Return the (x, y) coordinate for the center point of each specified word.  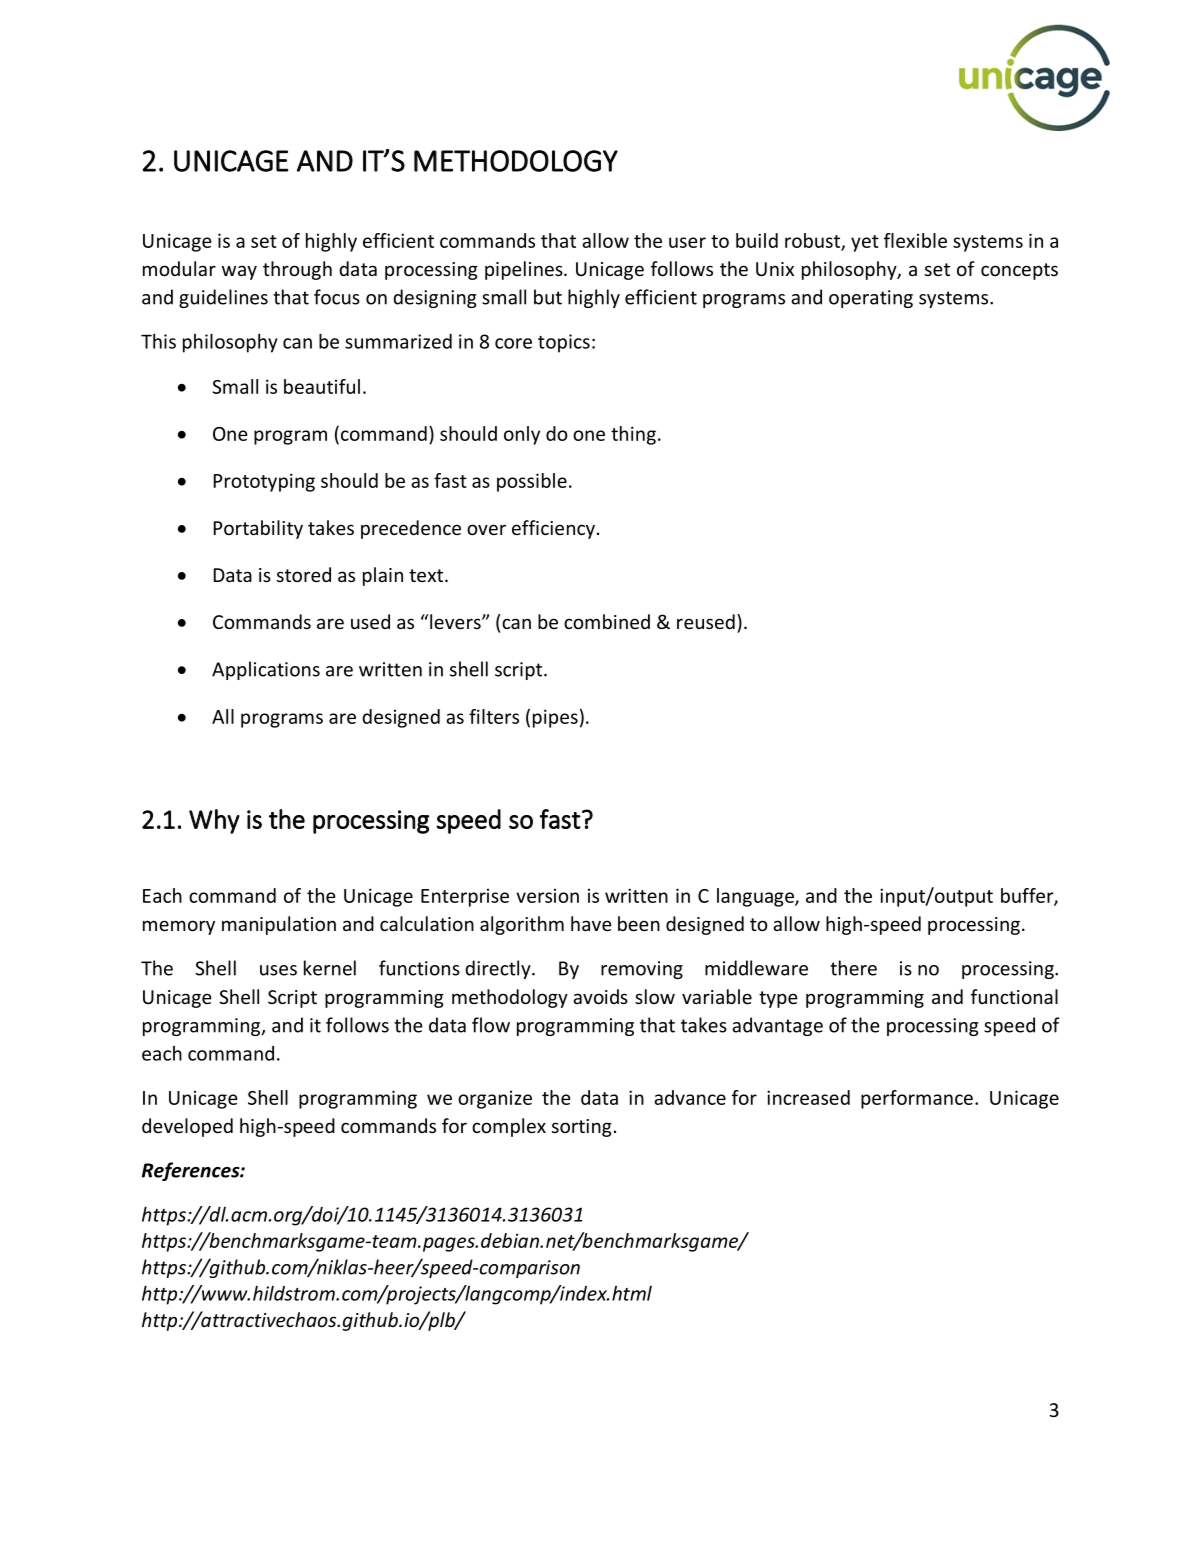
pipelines (525, 270)
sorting (582, 1128)
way (239, 272)
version (547, 896)
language (756, 897)
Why (214, 821)
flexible (915, 240)
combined (607, 621)
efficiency (553, 529)
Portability (258, 529)
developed (187, 1127)
